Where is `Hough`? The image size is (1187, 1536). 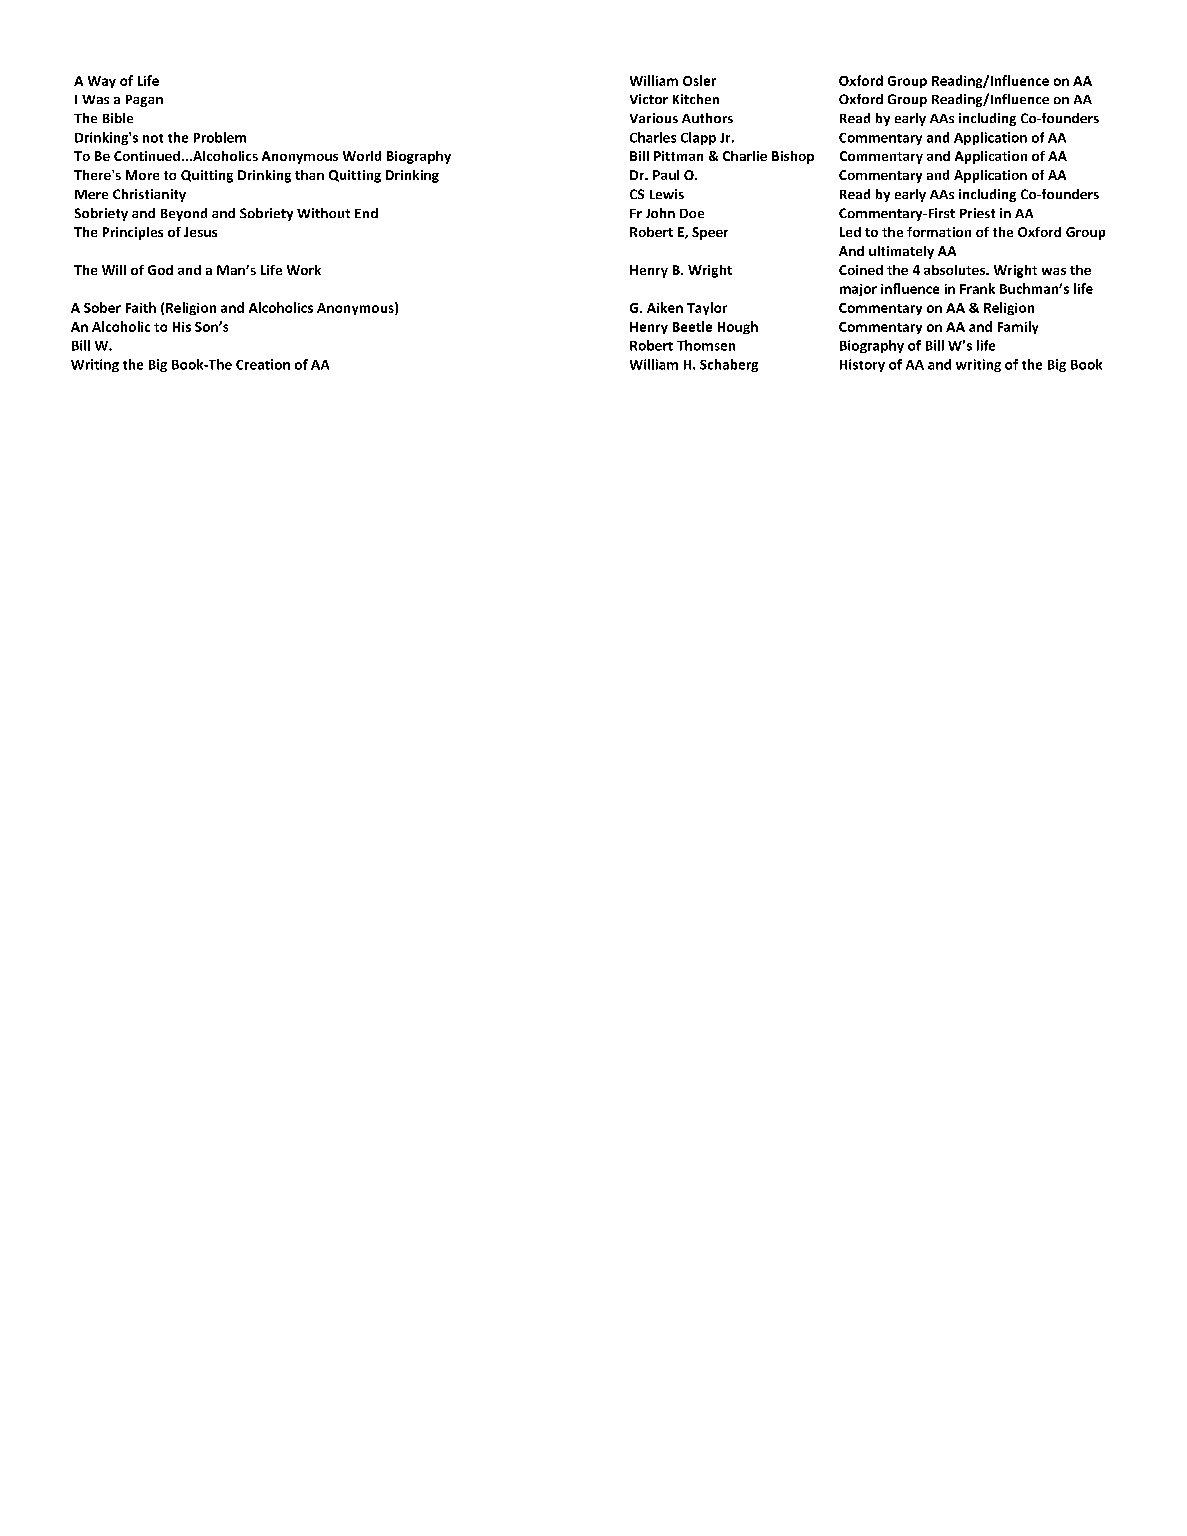 Hough is located at coordinates (738, 327).
